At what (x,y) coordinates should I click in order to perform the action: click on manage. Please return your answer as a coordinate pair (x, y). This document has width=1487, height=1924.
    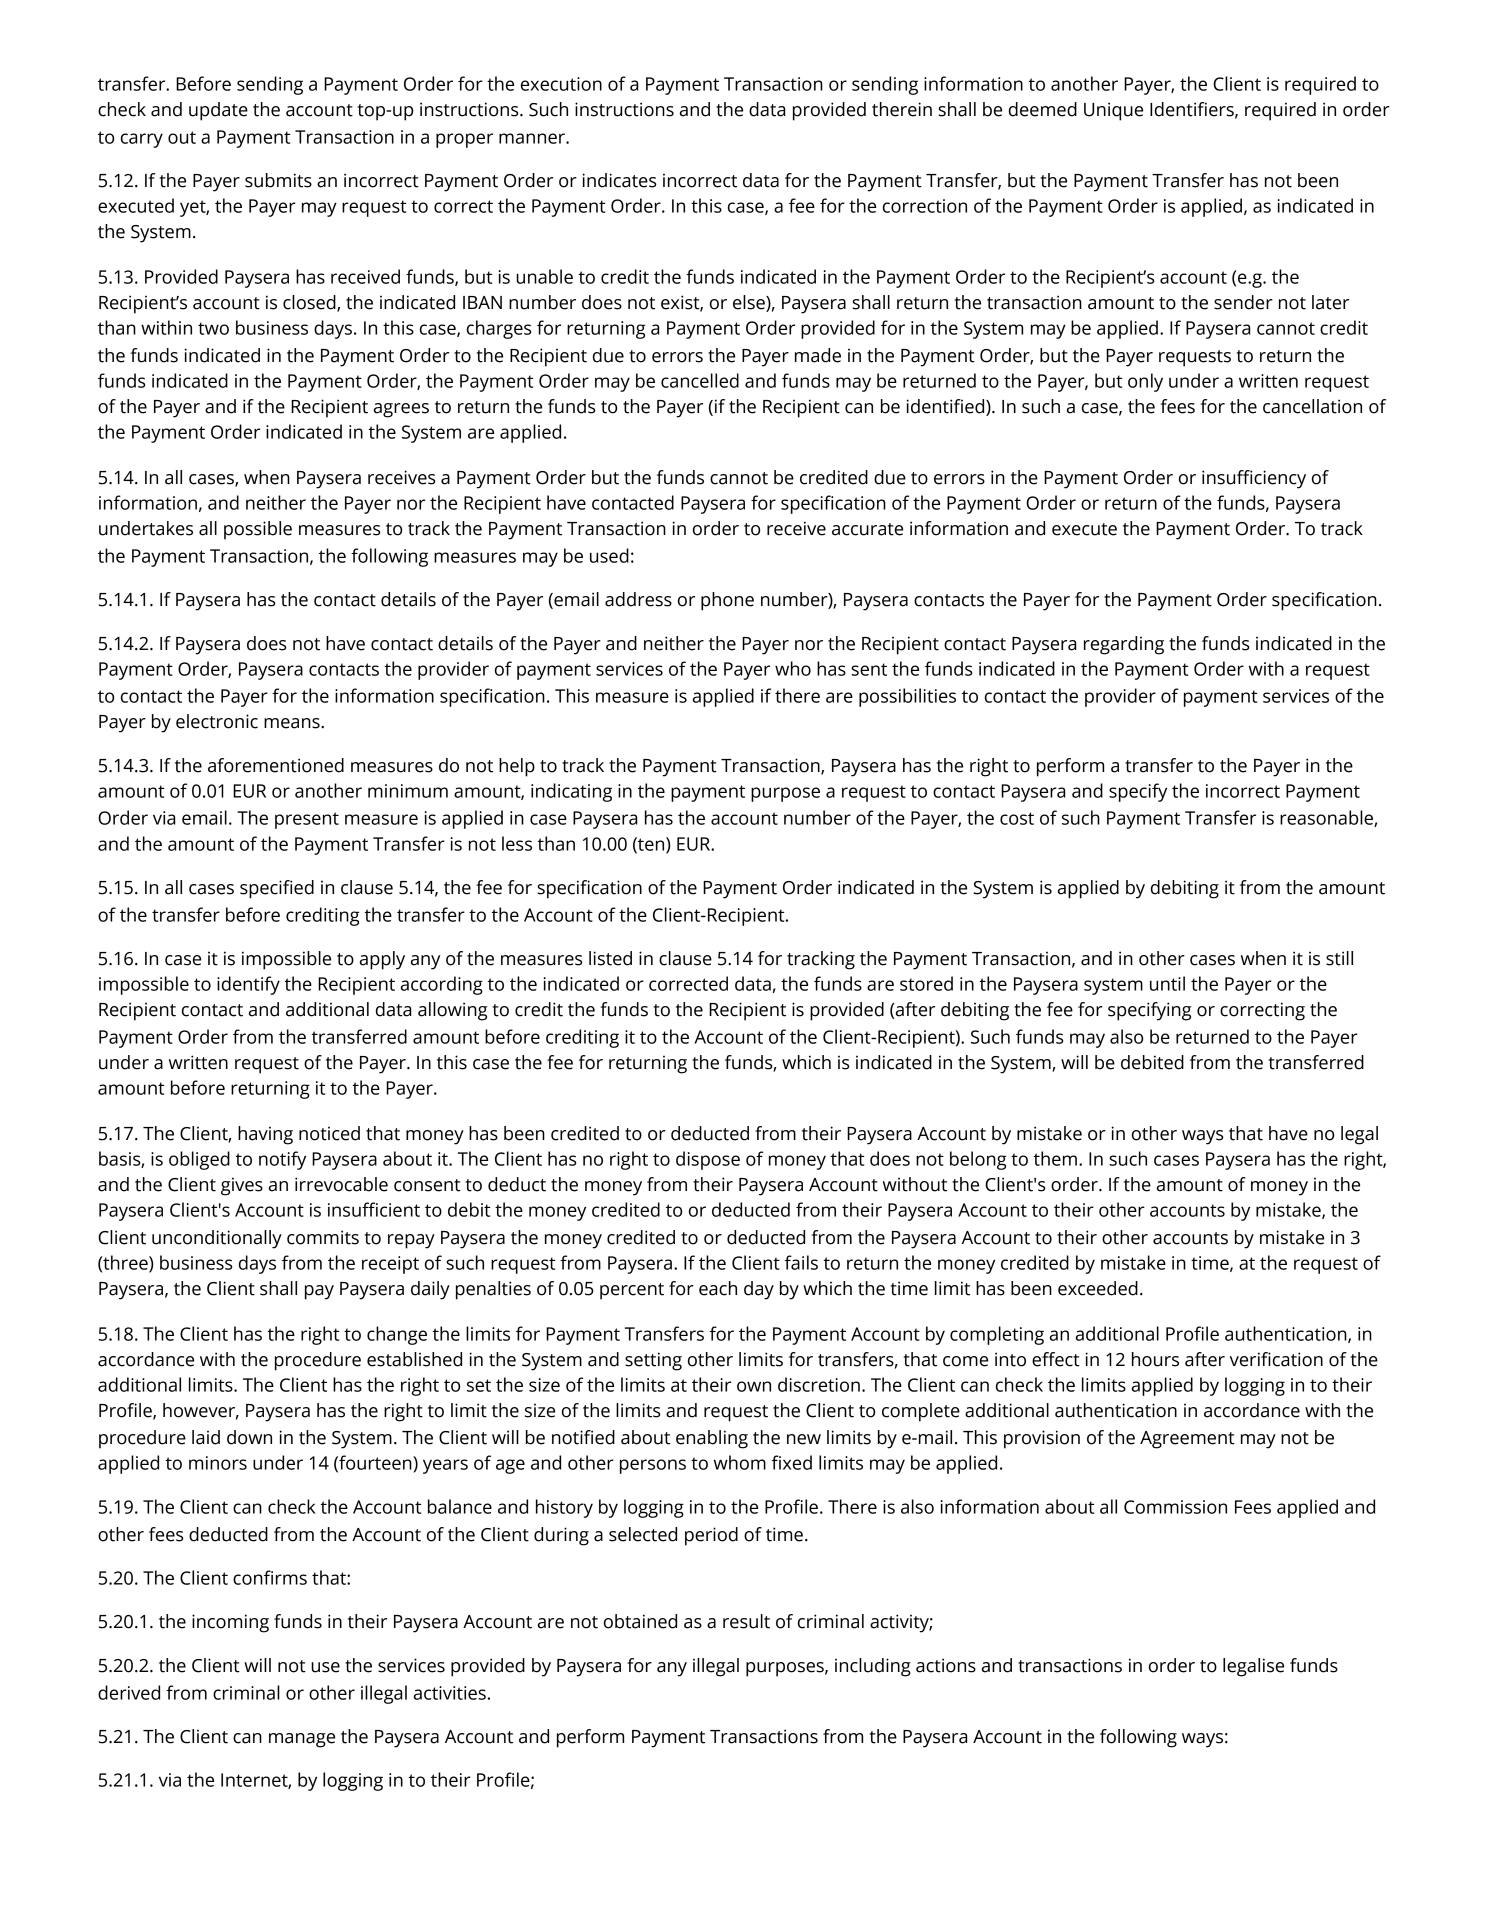
    Looking at the image, I should click on (302, 1740).
